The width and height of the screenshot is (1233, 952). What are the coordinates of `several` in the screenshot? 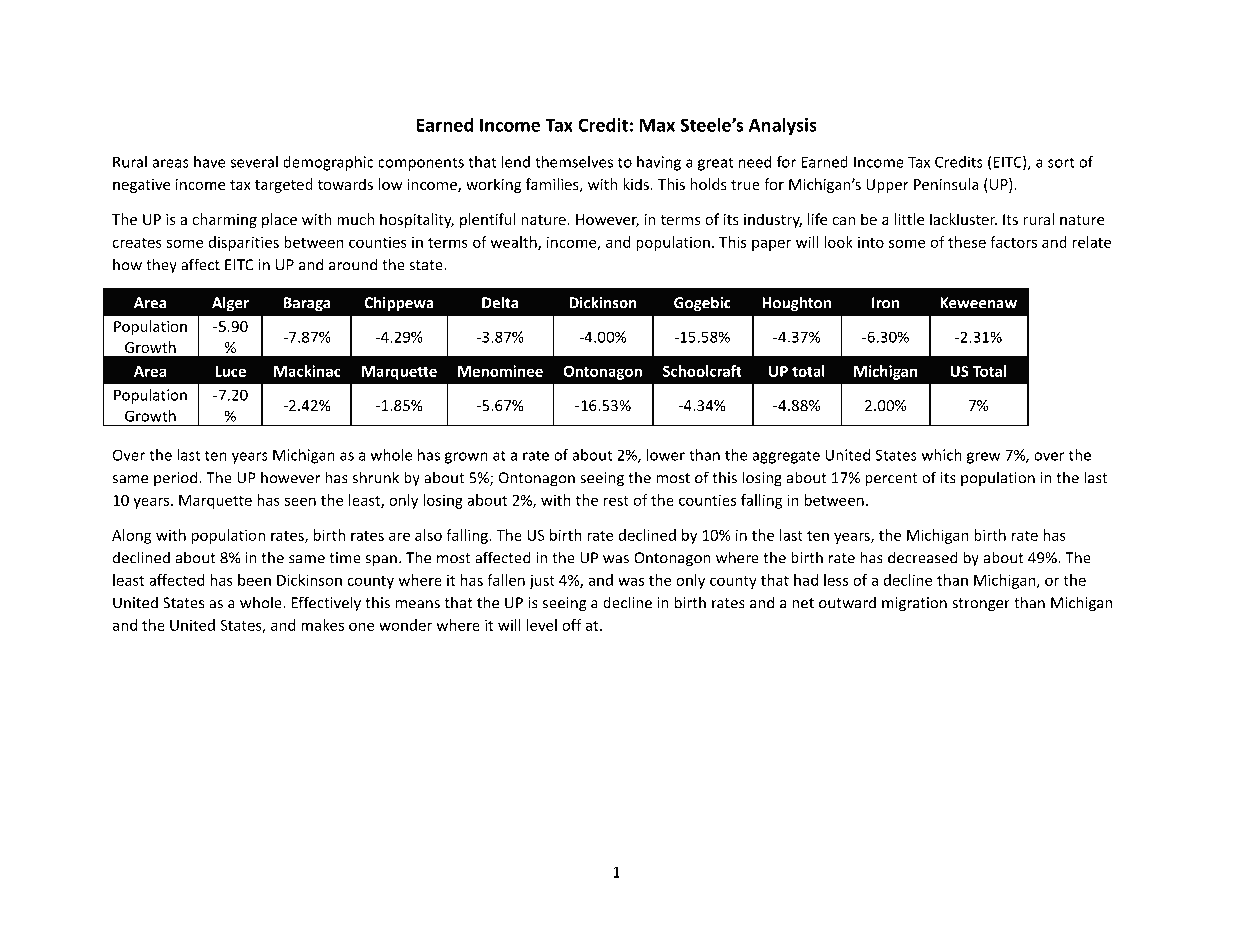 It's located at (254, 162).
